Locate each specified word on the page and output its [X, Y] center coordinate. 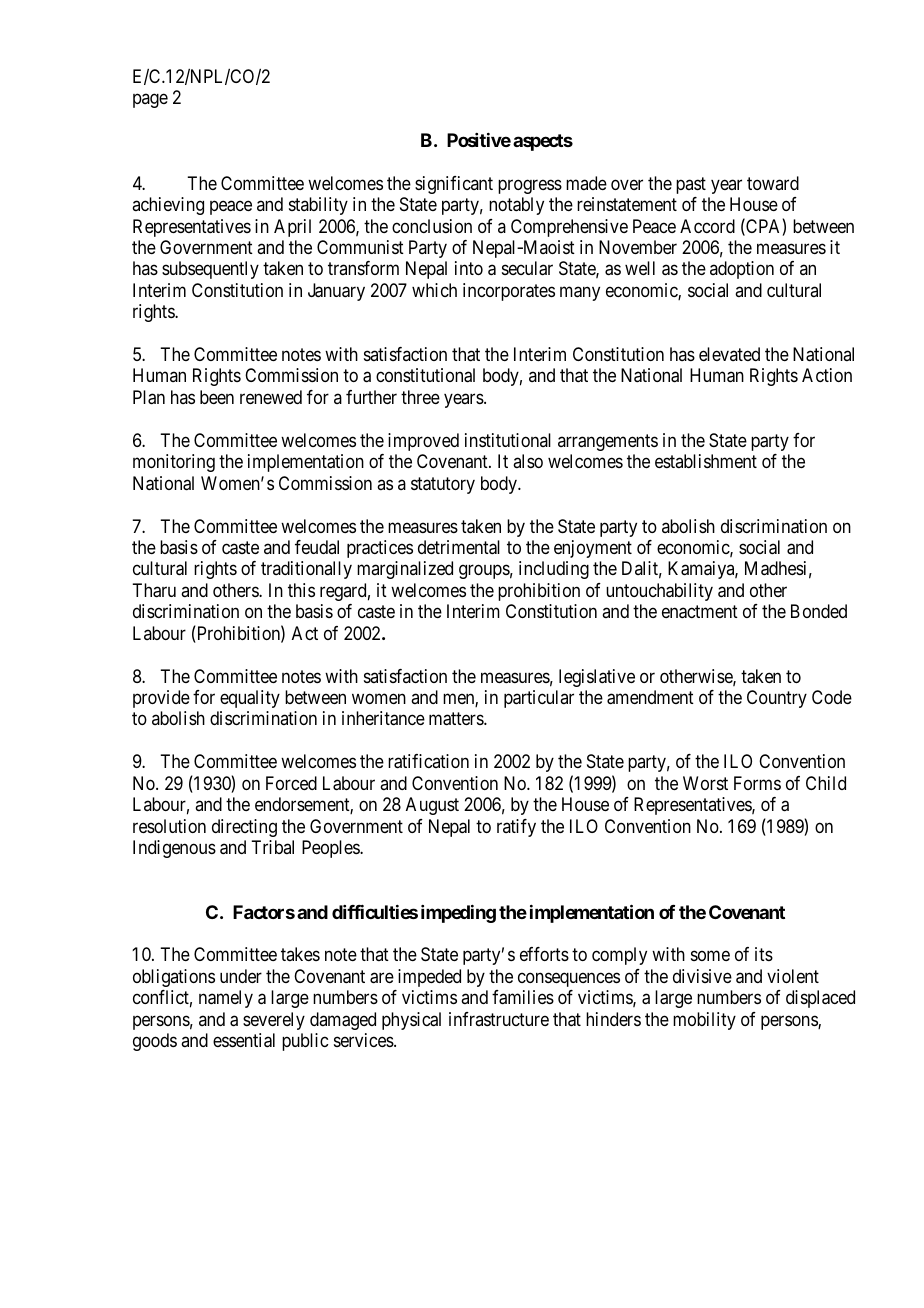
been [217, 397]
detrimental [459, 547]
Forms [757, 783]
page [150, 100]
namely [226, 999]
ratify [516, 828]
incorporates [509, 292]
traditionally [306, 570]
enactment [700, 612]
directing [244, 828]
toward [773, 183]
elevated [729, 354]
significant [454, 185]
